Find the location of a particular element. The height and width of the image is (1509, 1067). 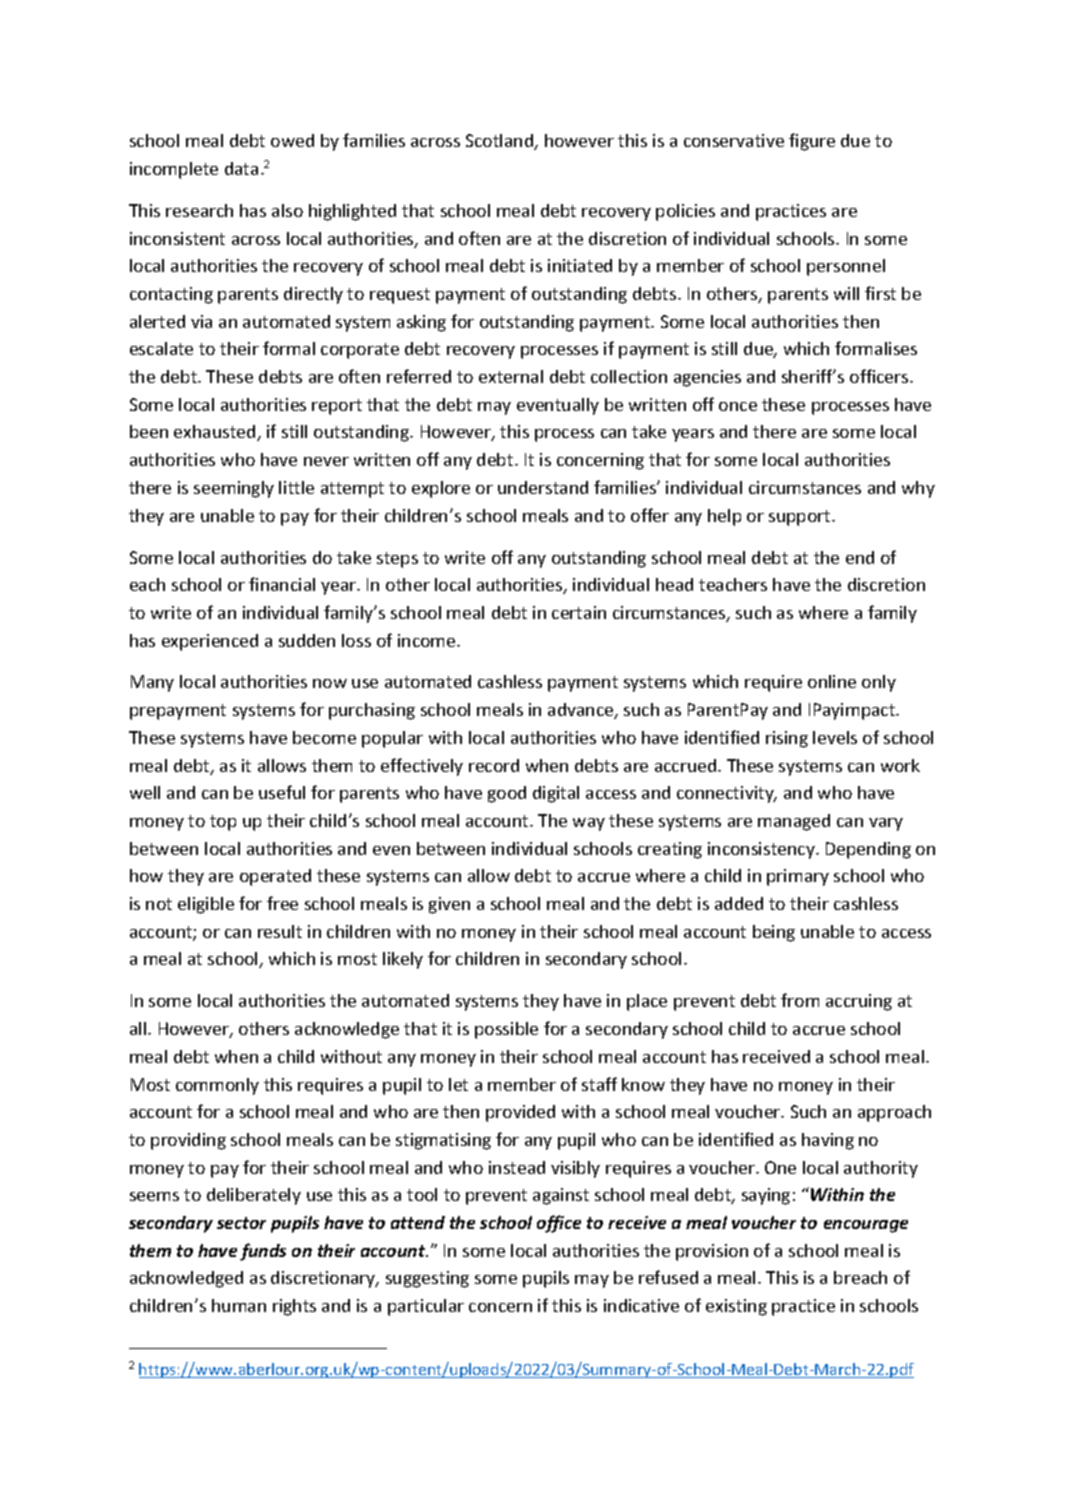

levels is located at coordinates (835, 737).
